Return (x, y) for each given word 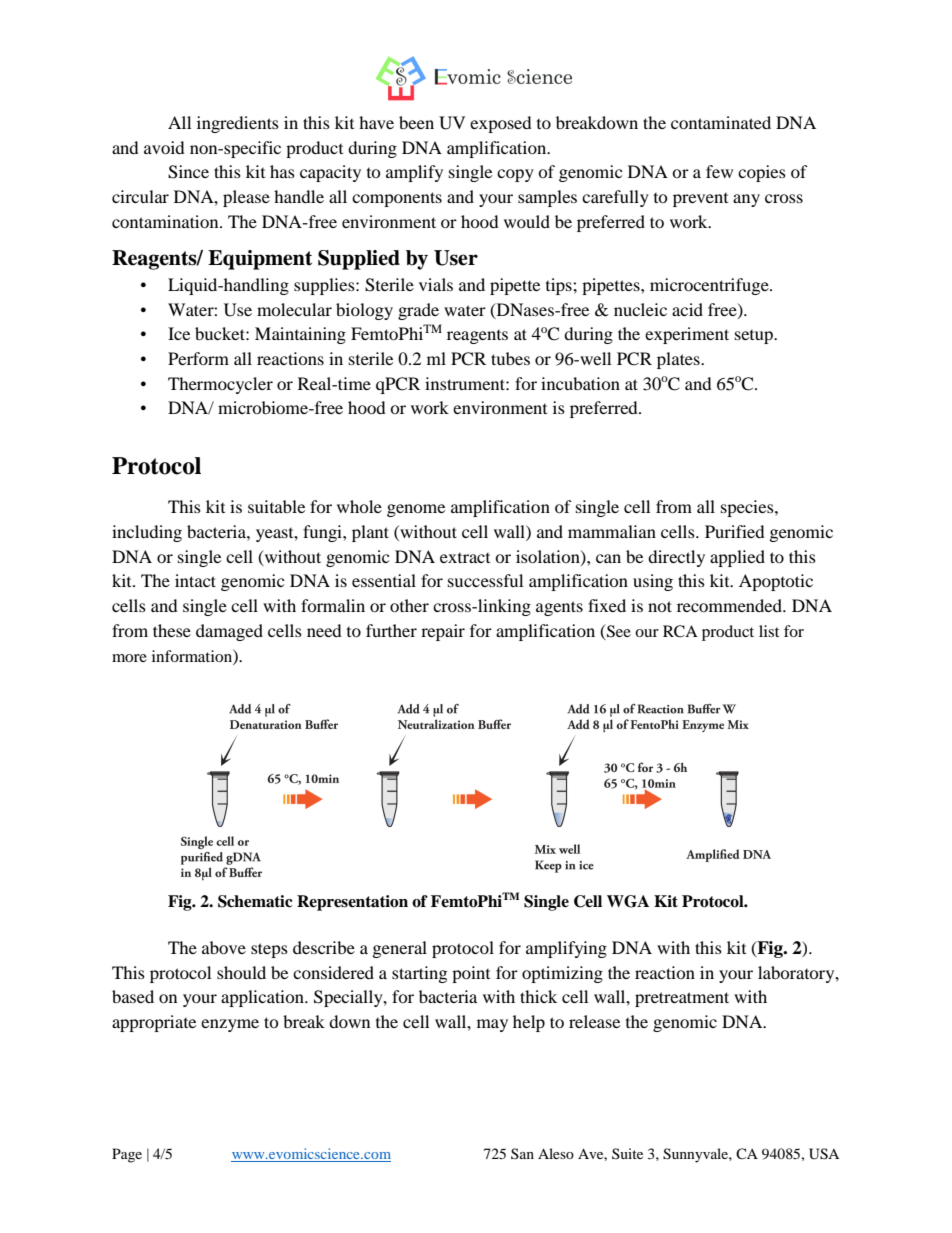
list (769, 631)
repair (443, 632)
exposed (501, 124)
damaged (229, 632)
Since (188, 172)
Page (127, 1155)
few (719, 171)
